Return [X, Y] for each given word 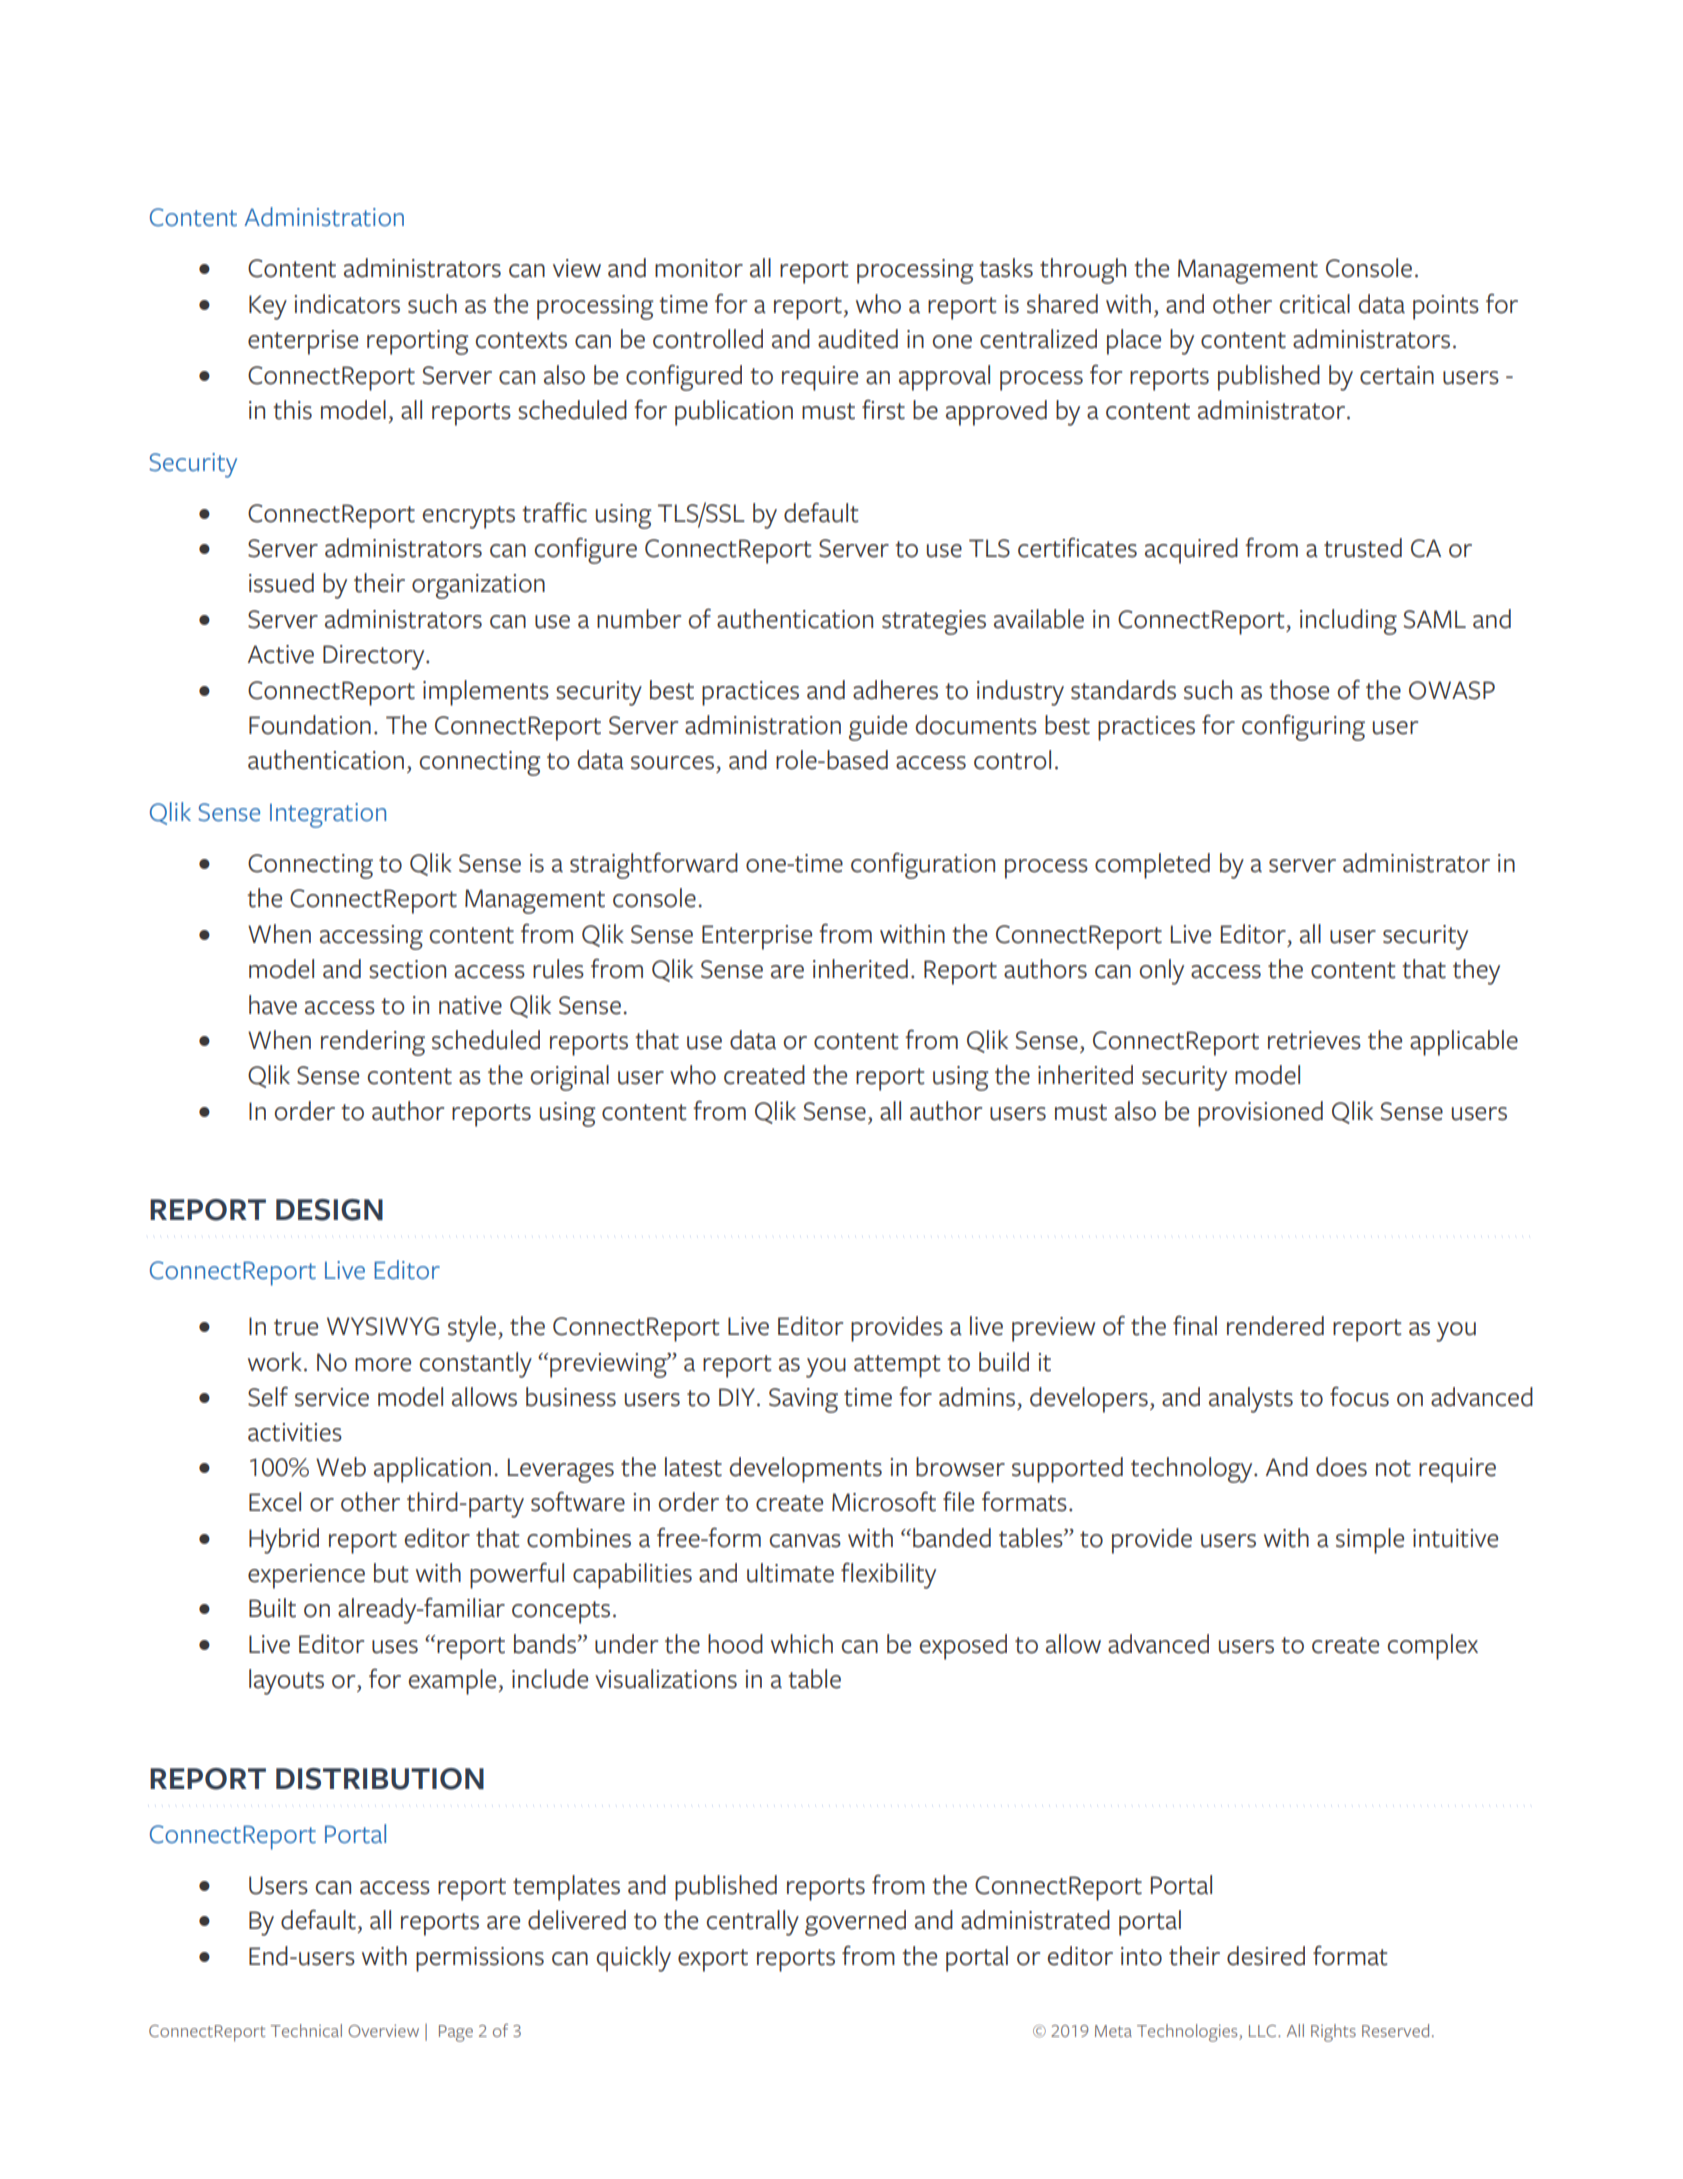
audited [858, 339]
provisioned [1260, 1114]
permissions [480, 1959]
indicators [347, 304]
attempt [897, 1366]
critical [1314, 304]
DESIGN [329, 1210]
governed [855, 1923]
